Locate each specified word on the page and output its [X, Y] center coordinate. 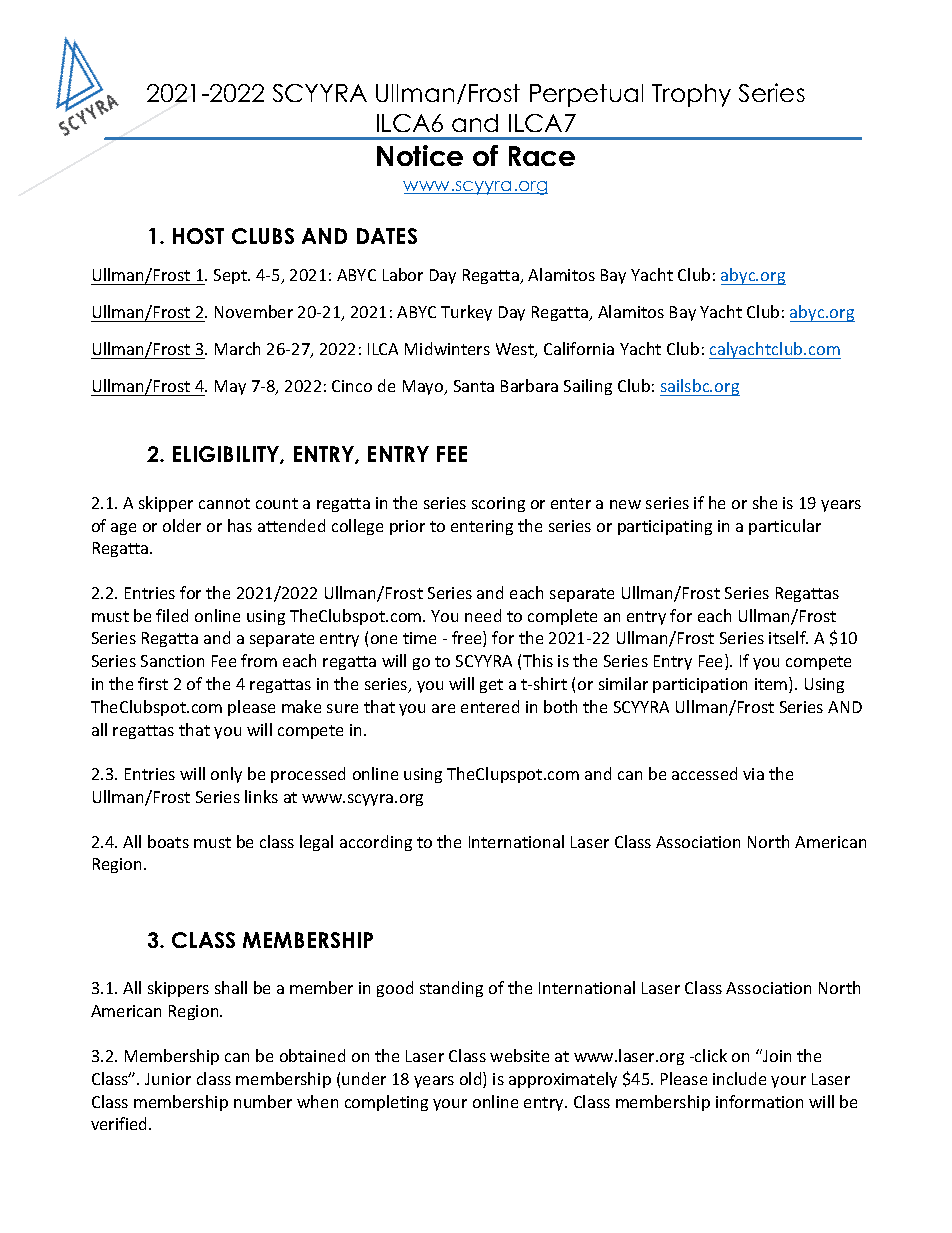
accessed [704, 773]
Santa [474, 386]
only [226, 775]
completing [386, 1103]
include [739, 1078]
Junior [168, 1079]
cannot [224, 503]
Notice [420, 155]
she [765, 502]
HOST [198, 236]
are [443, 708]
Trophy [691, 95]
